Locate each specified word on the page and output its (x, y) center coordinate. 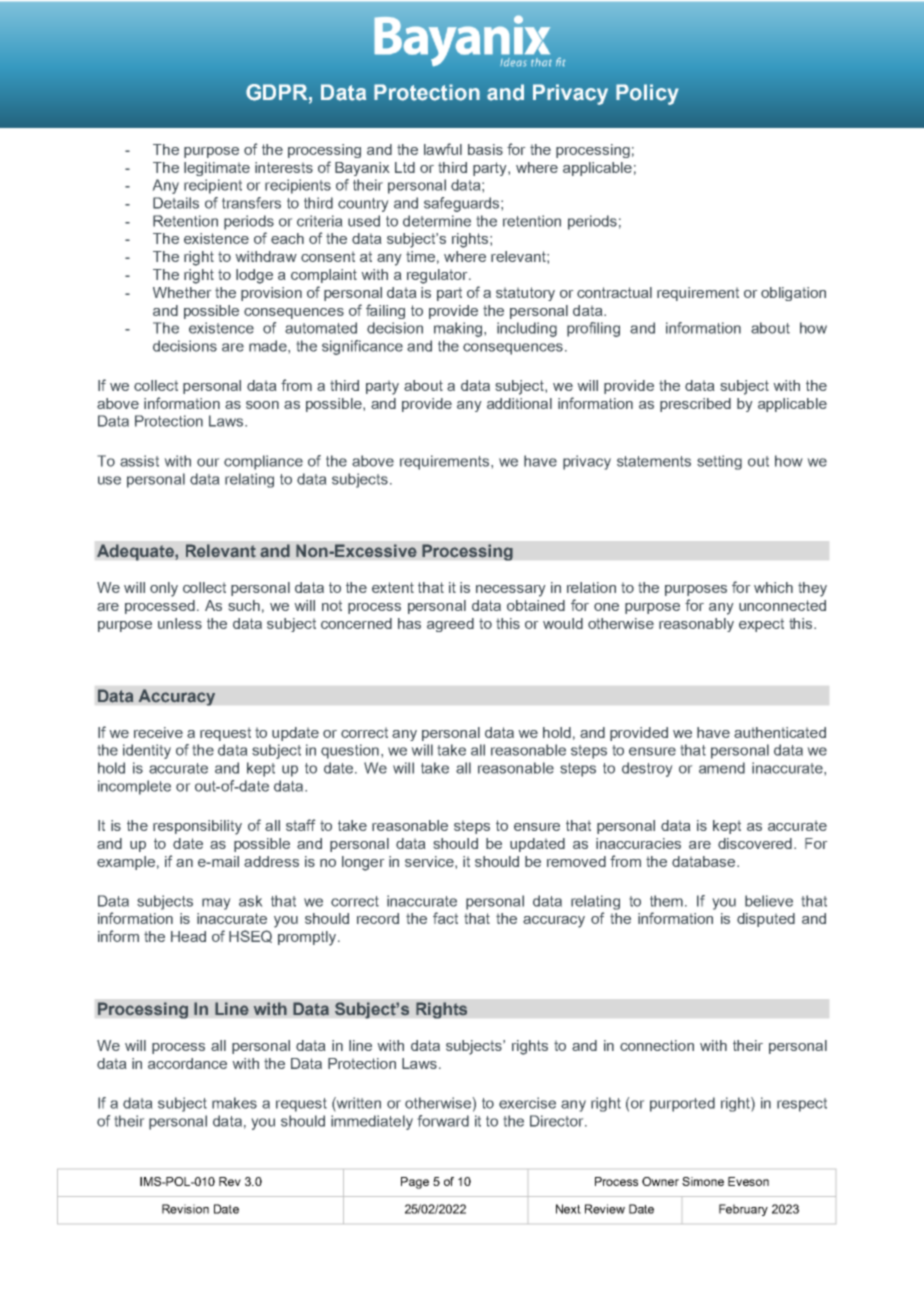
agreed (450, 625)
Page (415, 1183)
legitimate (217, 169)
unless (180, 623)
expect (761, 625)
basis (485, 149)
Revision (185, 1209)
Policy (647, 94)
